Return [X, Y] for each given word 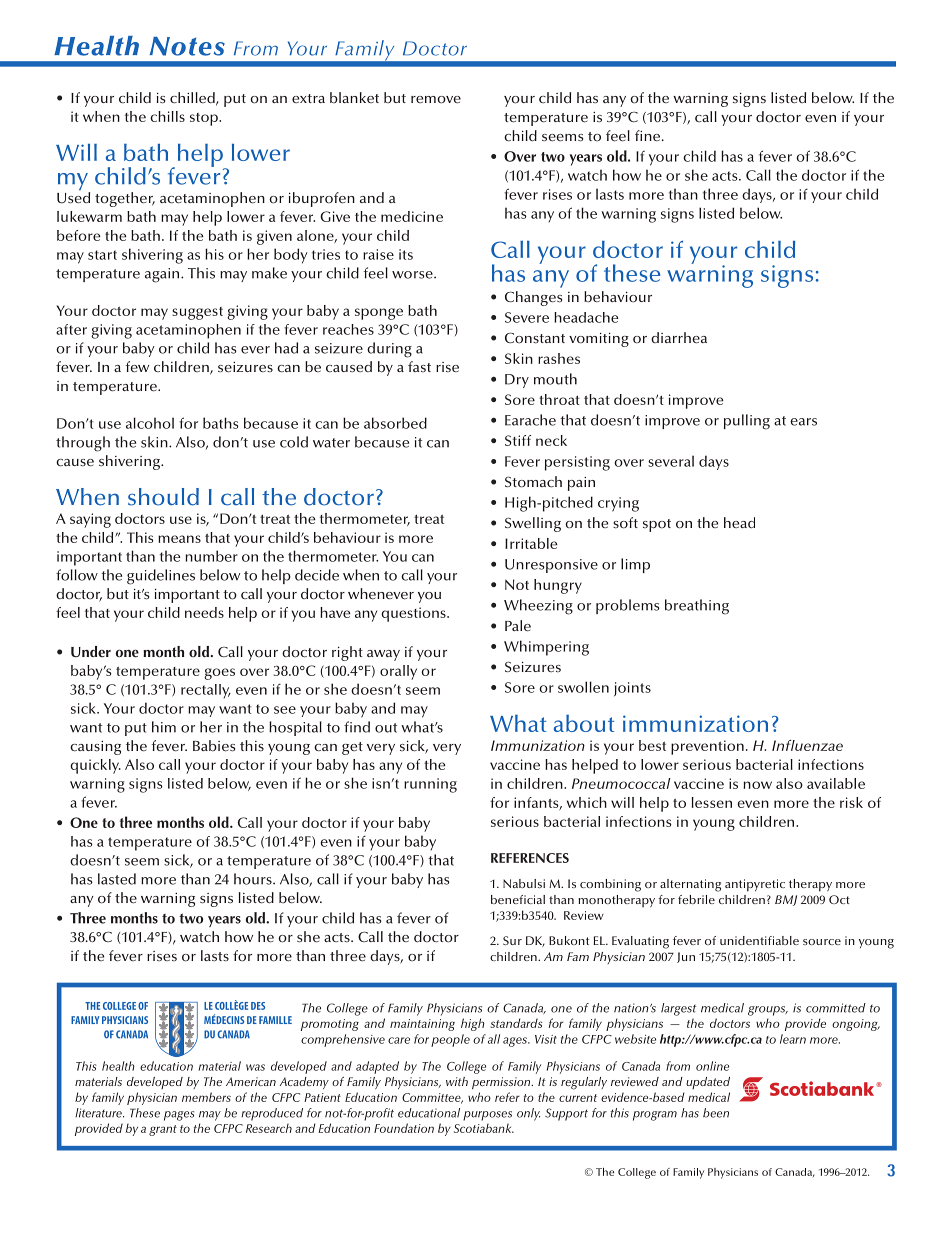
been [716, 1113]
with [457, 1081]
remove [436, 100]
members [206, 1097]
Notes [187, 46]
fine [647, 135]
